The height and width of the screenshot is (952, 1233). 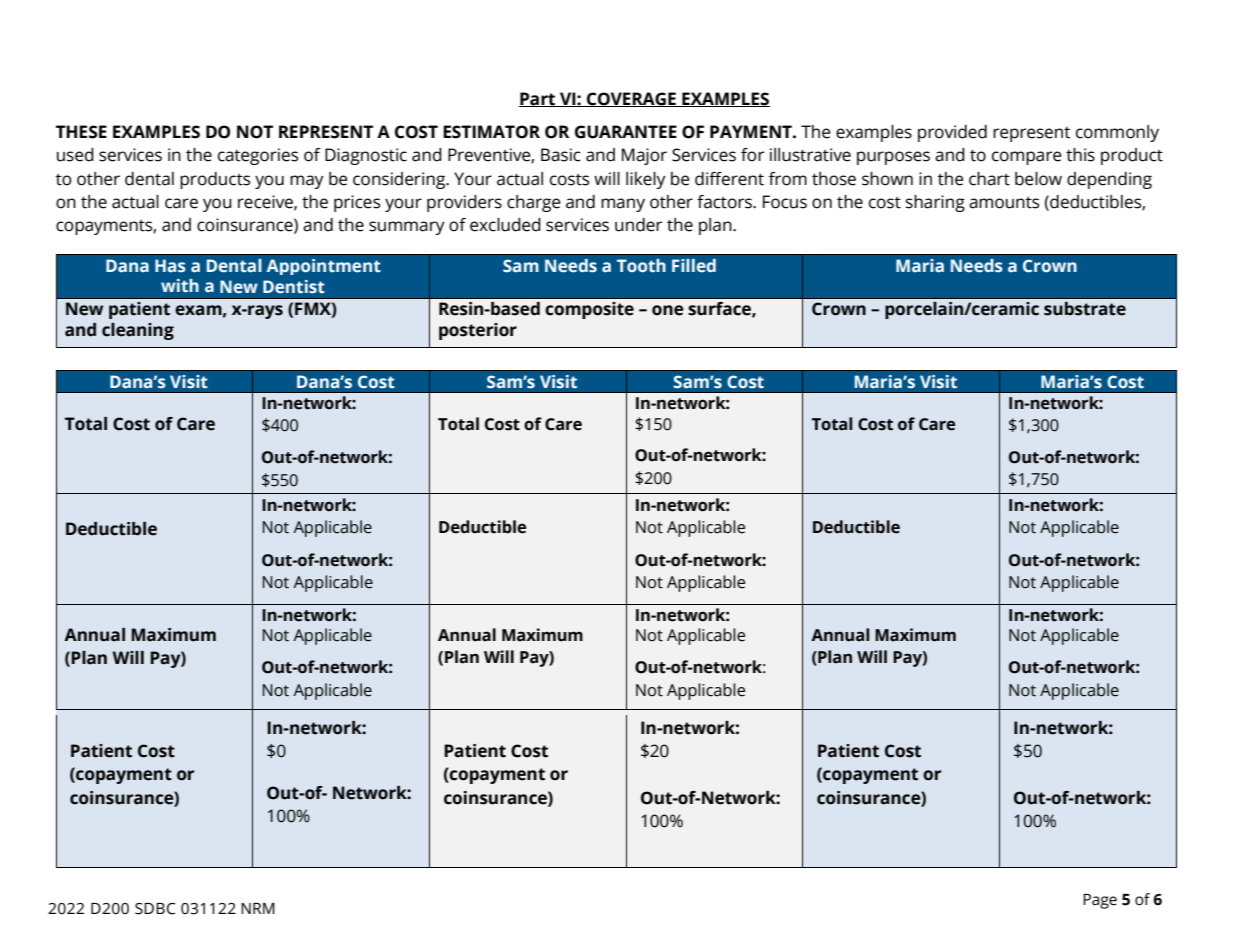 I want to click on Page, so click(x=1100, y=901).
